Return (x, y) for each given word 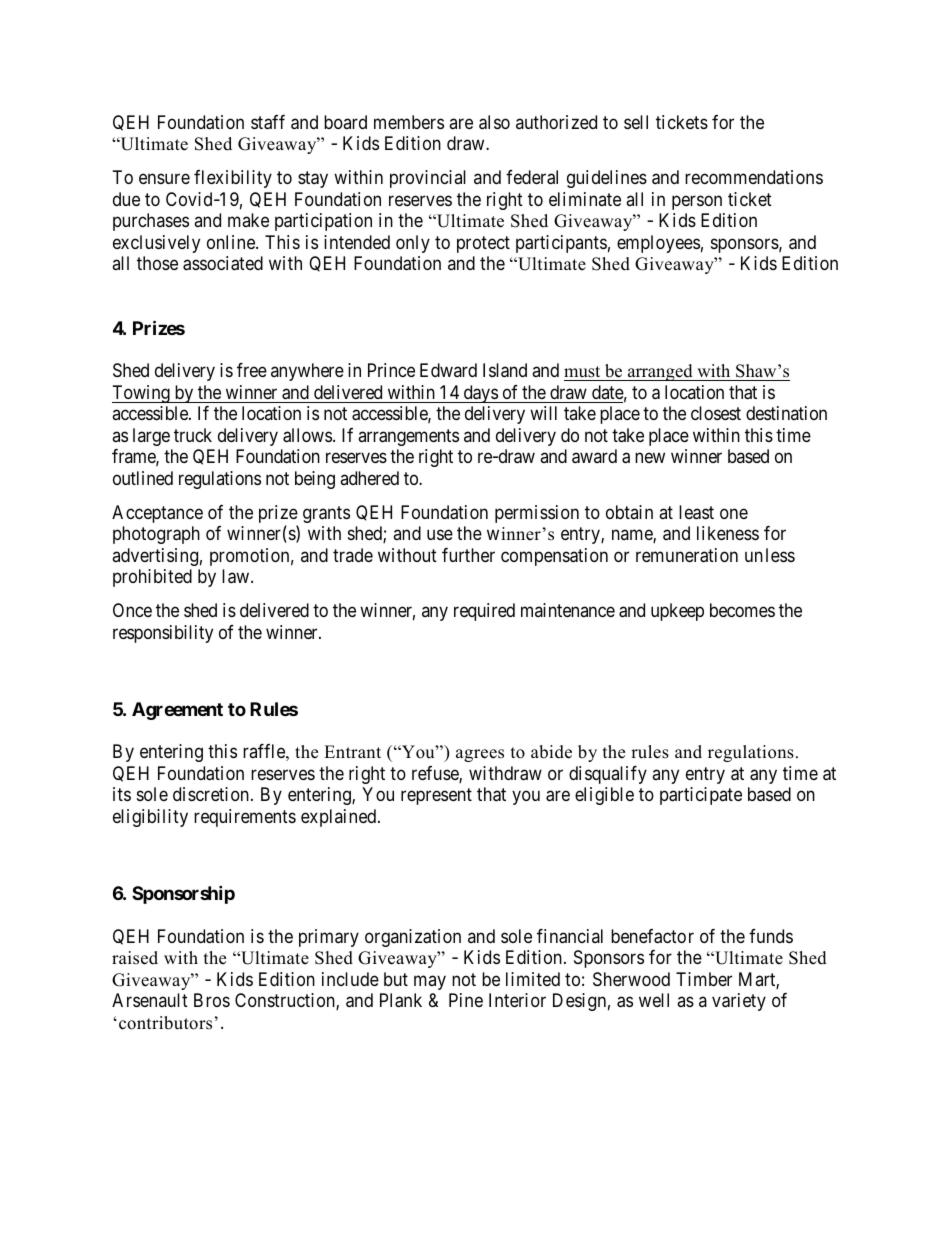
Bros (212, 1000)
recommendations (754, 177)
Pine (466, 1000)
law (237, 576)
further (468, 555)
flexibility (233, 179)
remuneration (687, 555)
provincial (428, 179)
